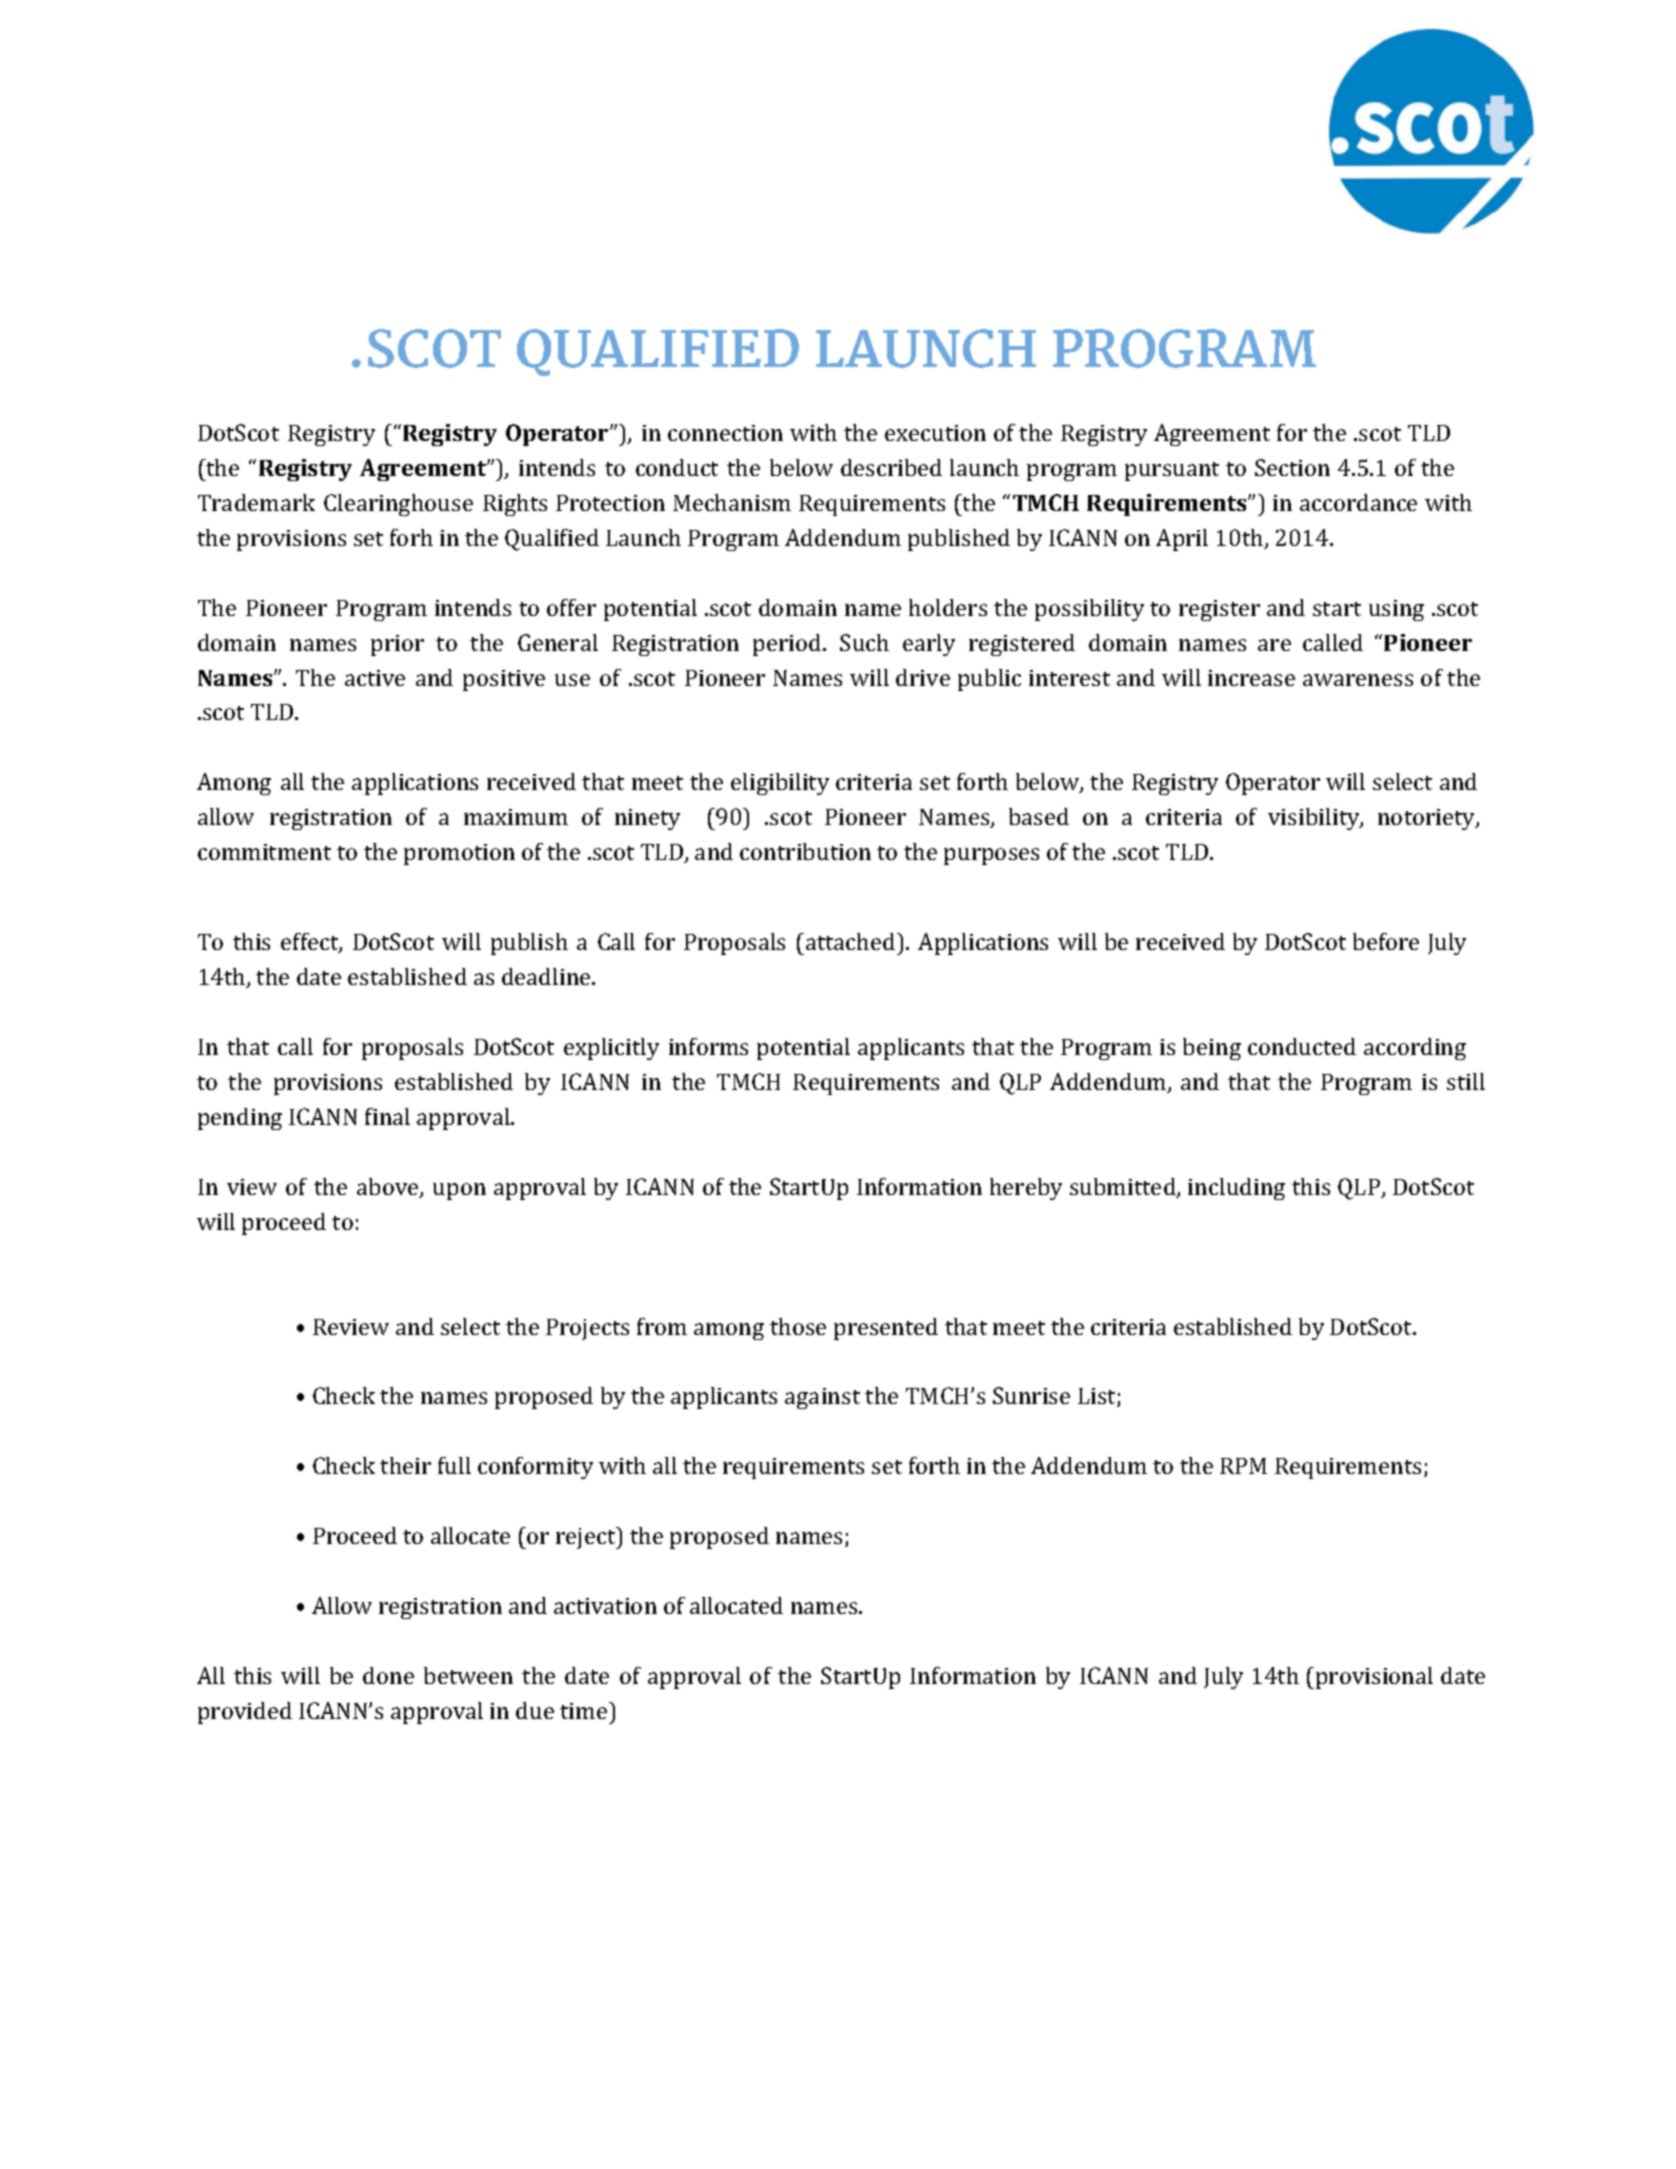 This document has width=1676, height=2169. What do you see at coordinates (398, 505) in the document?
I see `Clearinghouse` at bounding box center [398, 505].
